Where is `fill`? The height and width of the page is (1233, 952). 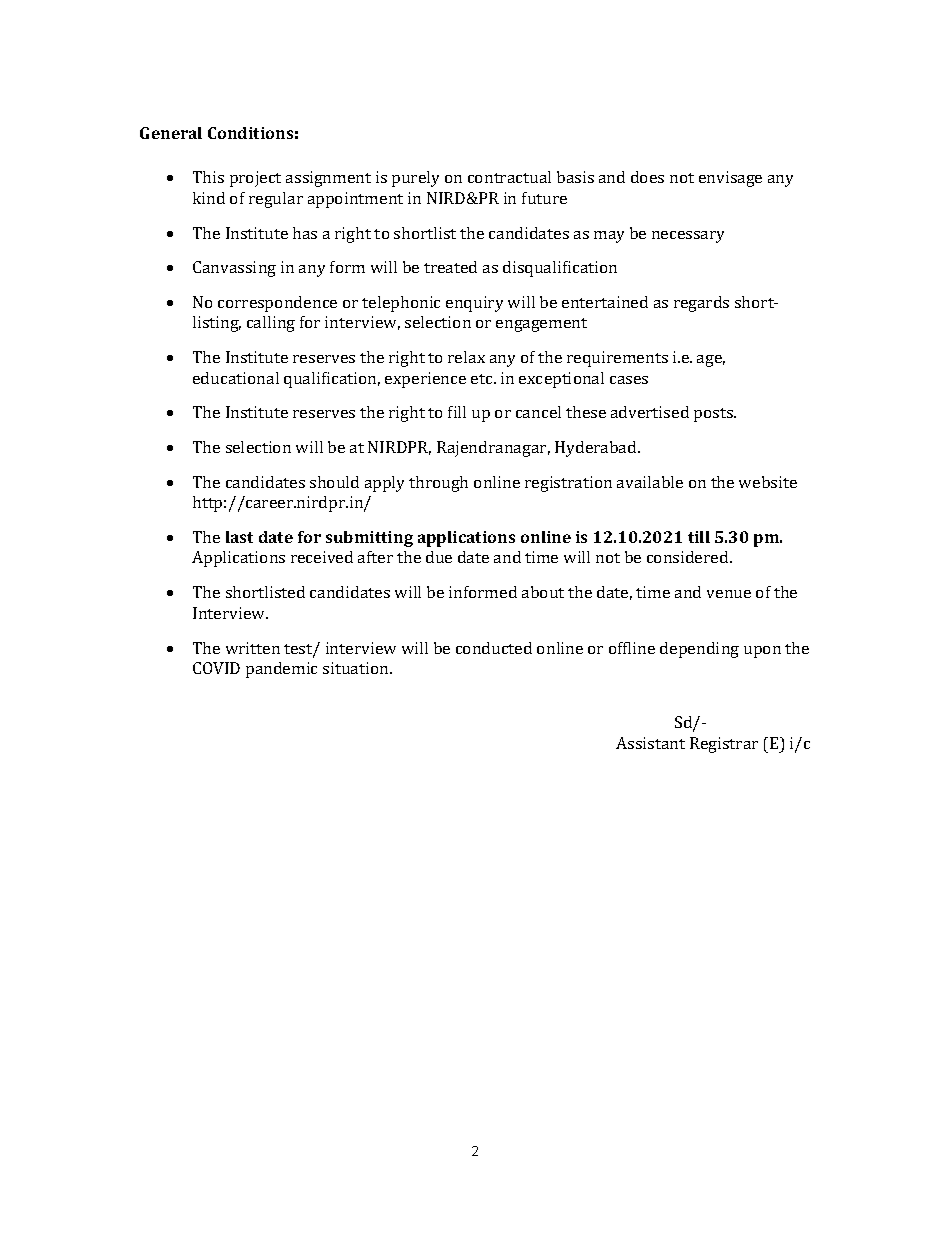 fill is located at coordinates (457, 412).
